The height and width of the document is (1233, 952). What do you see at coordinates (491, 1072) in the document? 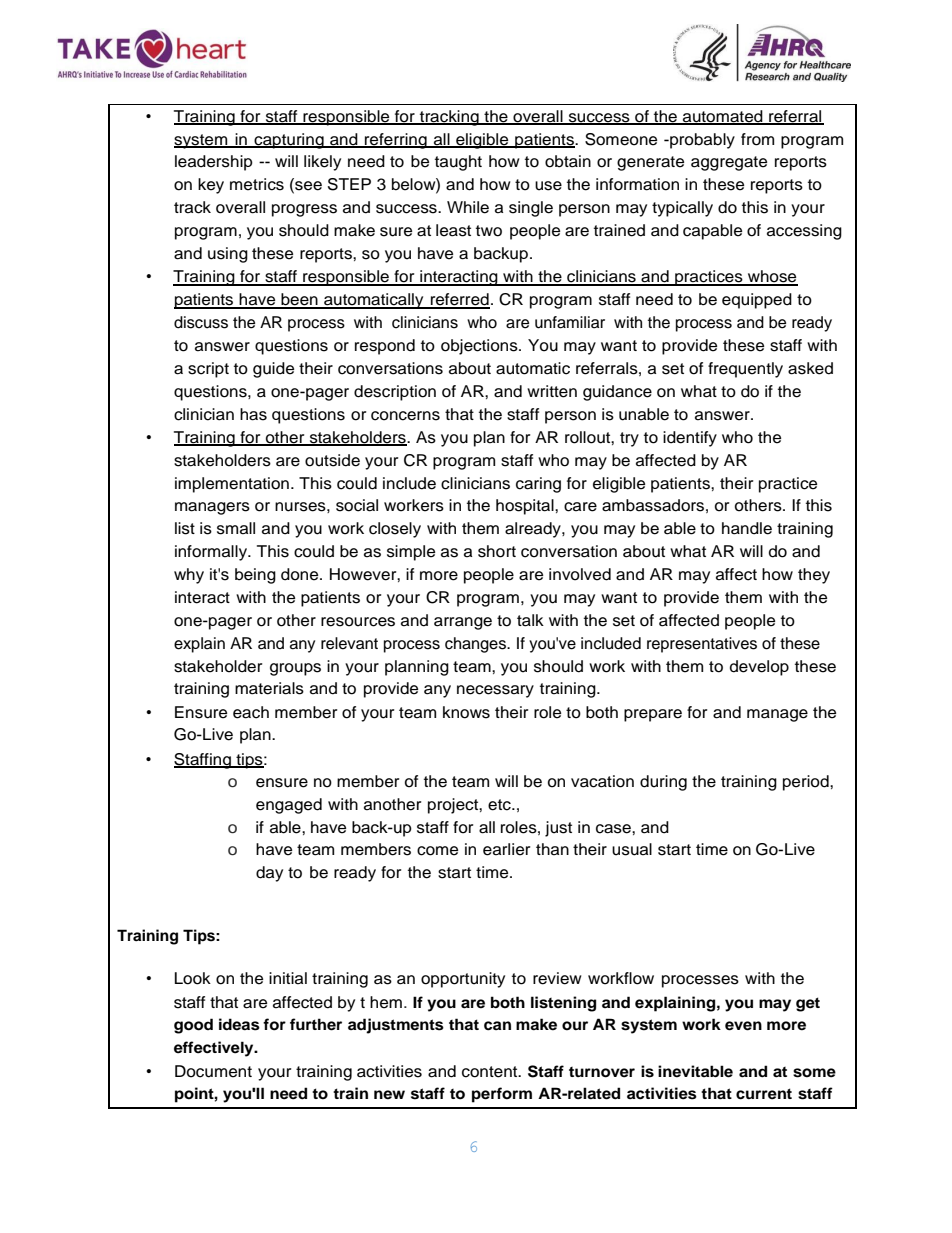
I see `content` at bounding box center [491, 1072].
